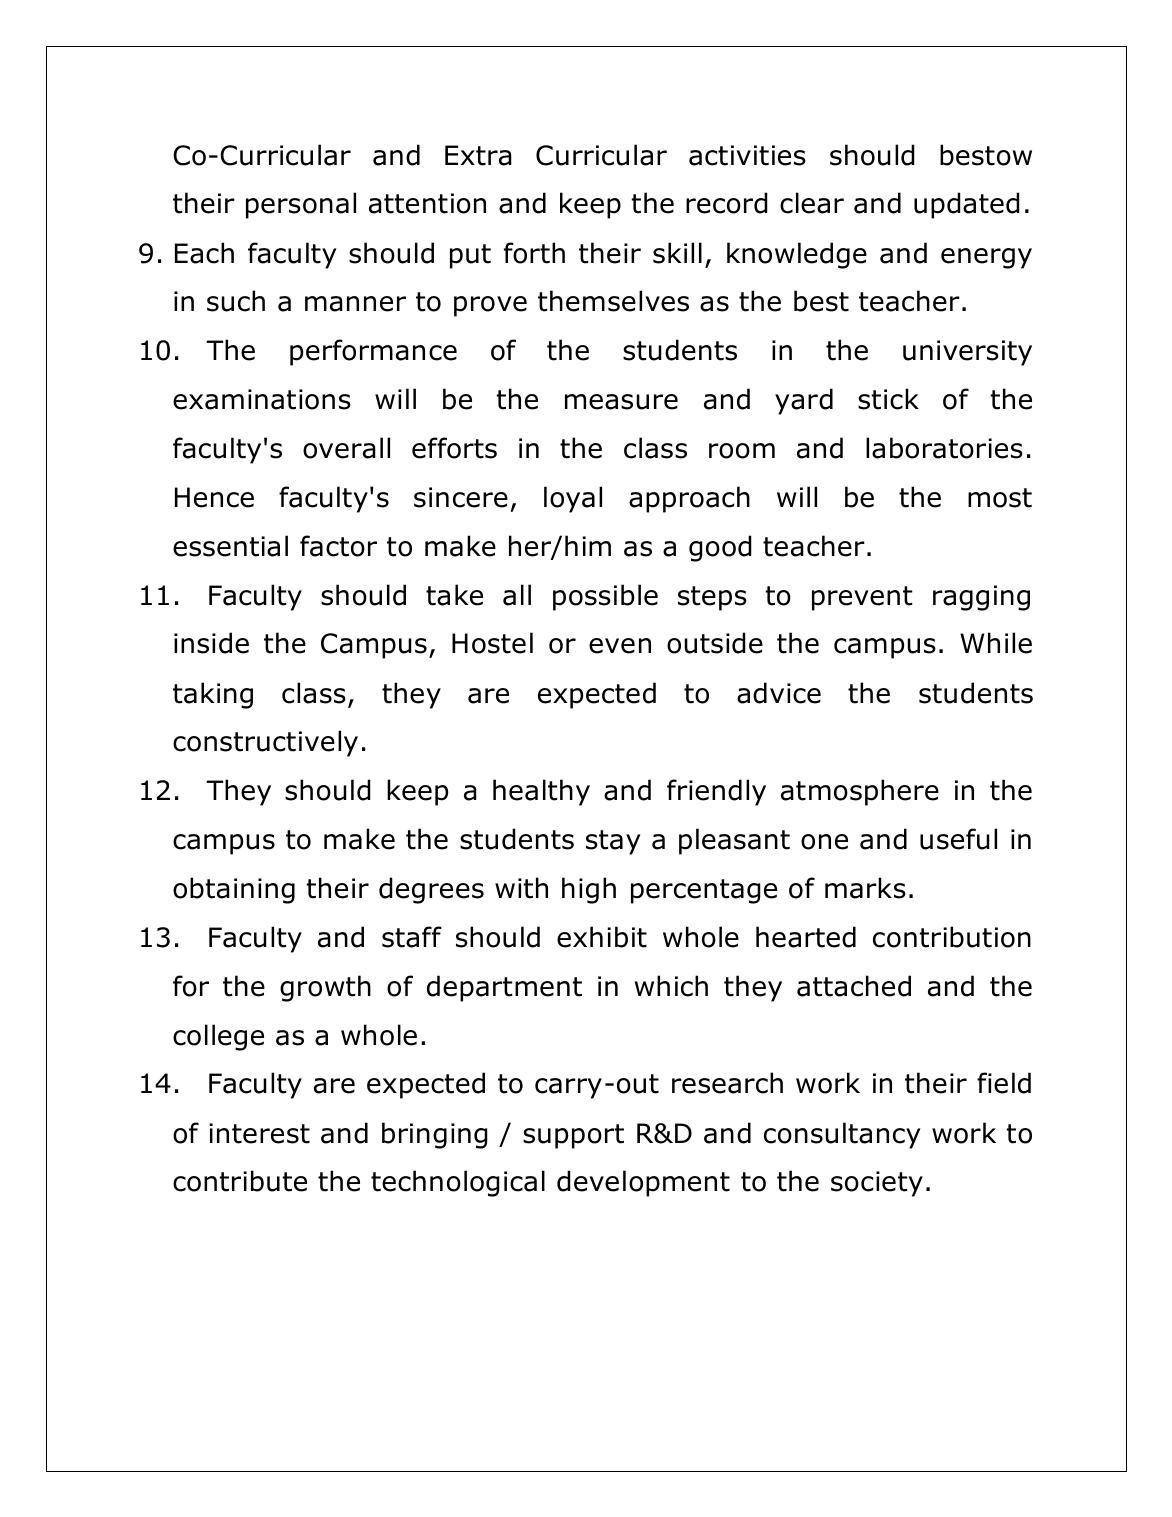 This screenshot has width=1172, height=1517. Describe the element at coordinates (346, 448) in the screenshot. I see `overall` at that location.
